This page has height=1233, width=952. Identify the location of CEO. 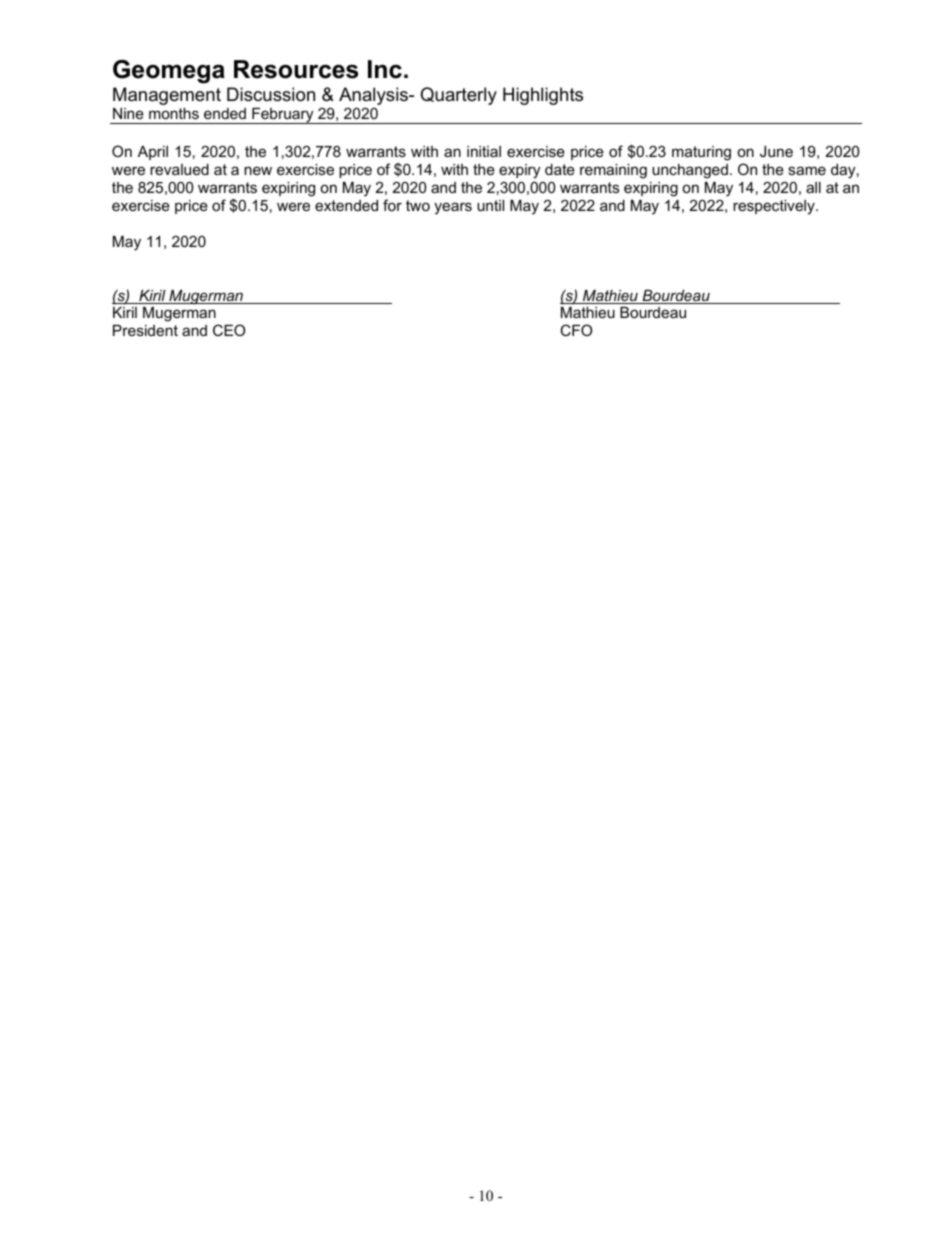
(229, 330).
